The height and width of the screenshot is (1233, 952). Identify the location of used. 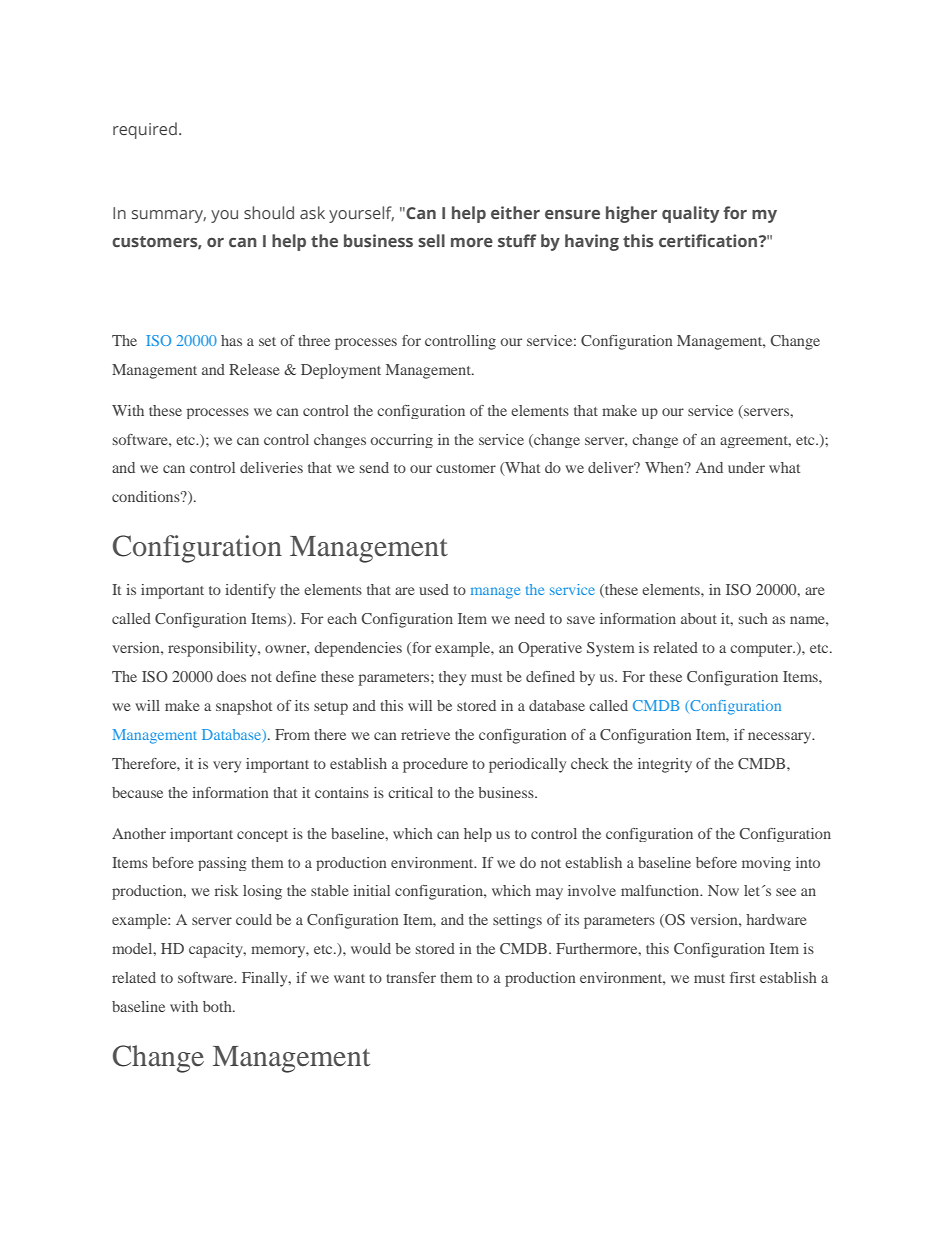
(434, 589).
